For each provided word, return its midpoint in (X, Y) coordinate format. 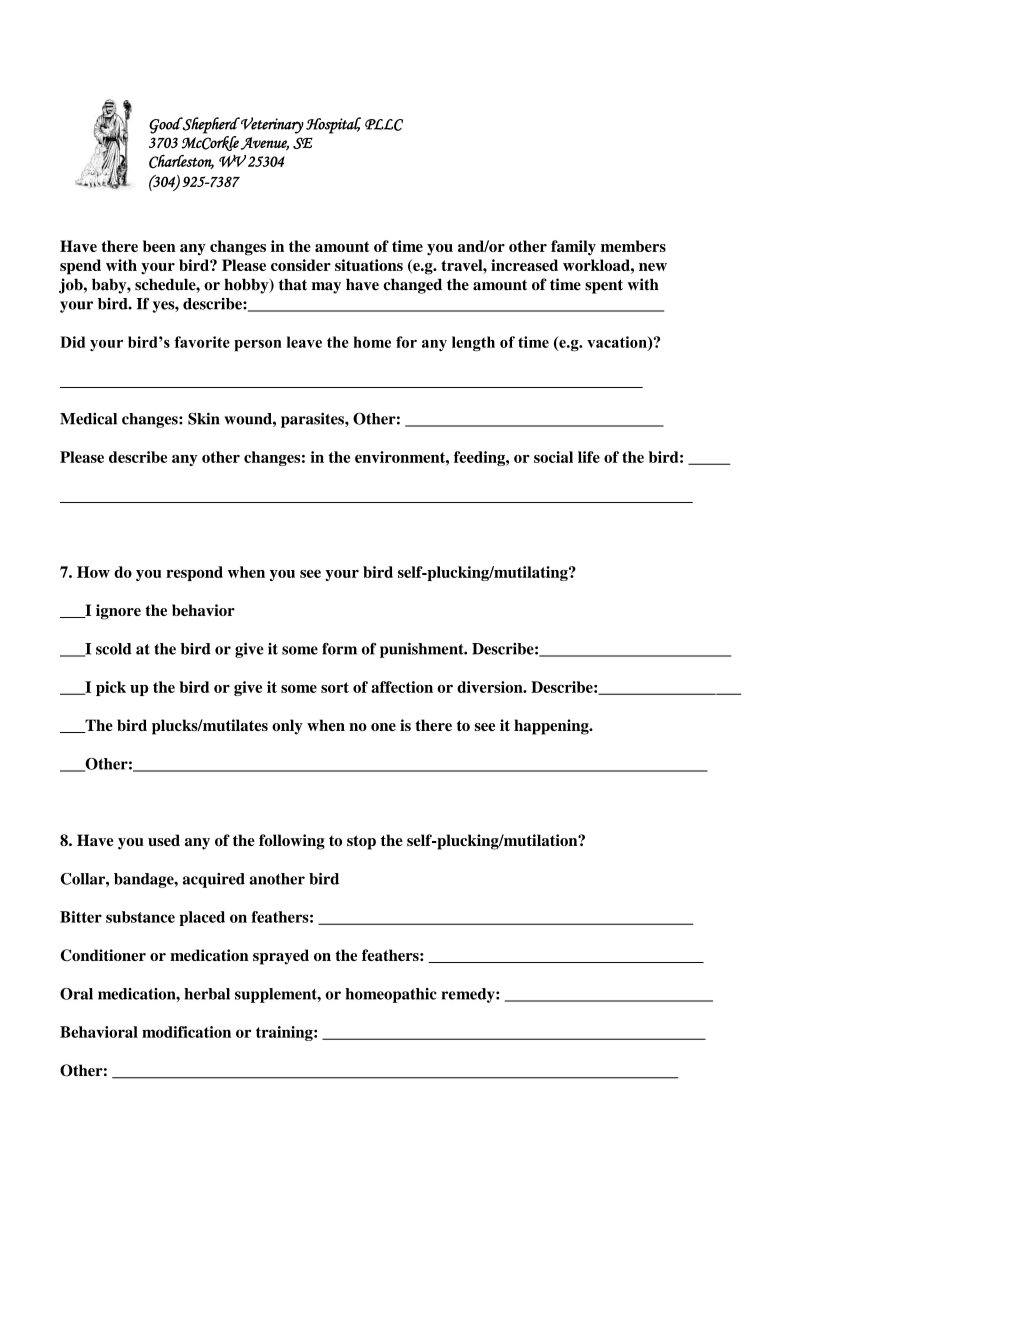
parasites (313, 420)
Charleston (181, 161)
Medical (88, 419)
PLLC (384, 125)
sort (335, 687)
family (573, 248)
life (589, 457)
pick (111, 688)
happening (552, 727)
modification (186, 1032)
